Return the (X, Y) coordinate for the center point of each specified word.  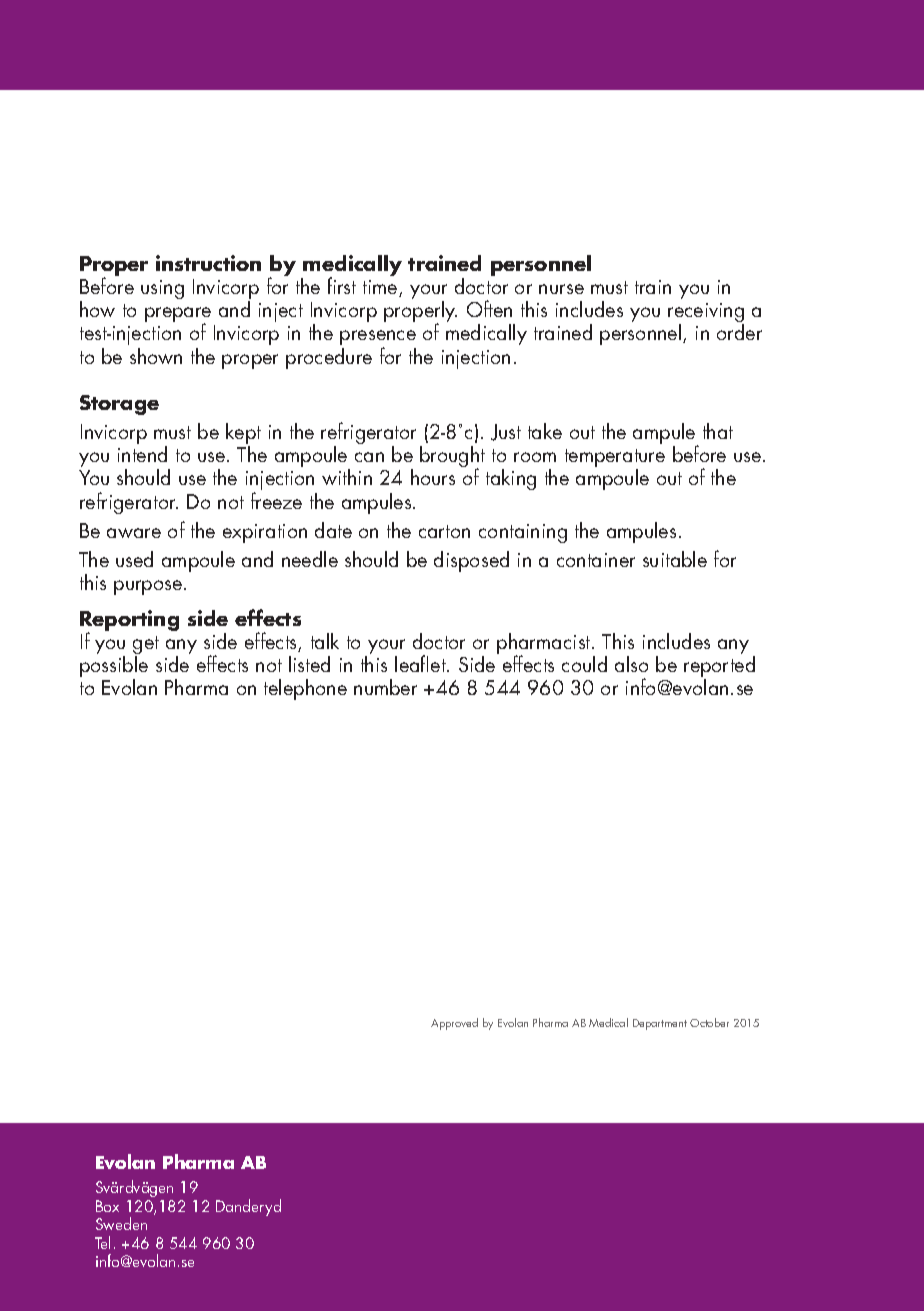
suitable (675, 559)
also (631, 664)
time (381, 288)
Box (107, 1206)
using (162, 289)
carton (444, 531)
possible (114, 668)
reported (719, 668)
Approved (454, 1024)
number (385, 687)
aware (134, 533)
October (709, 1022)
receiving (706, 314)
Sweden (121, 1223)
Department (660, 1024)
